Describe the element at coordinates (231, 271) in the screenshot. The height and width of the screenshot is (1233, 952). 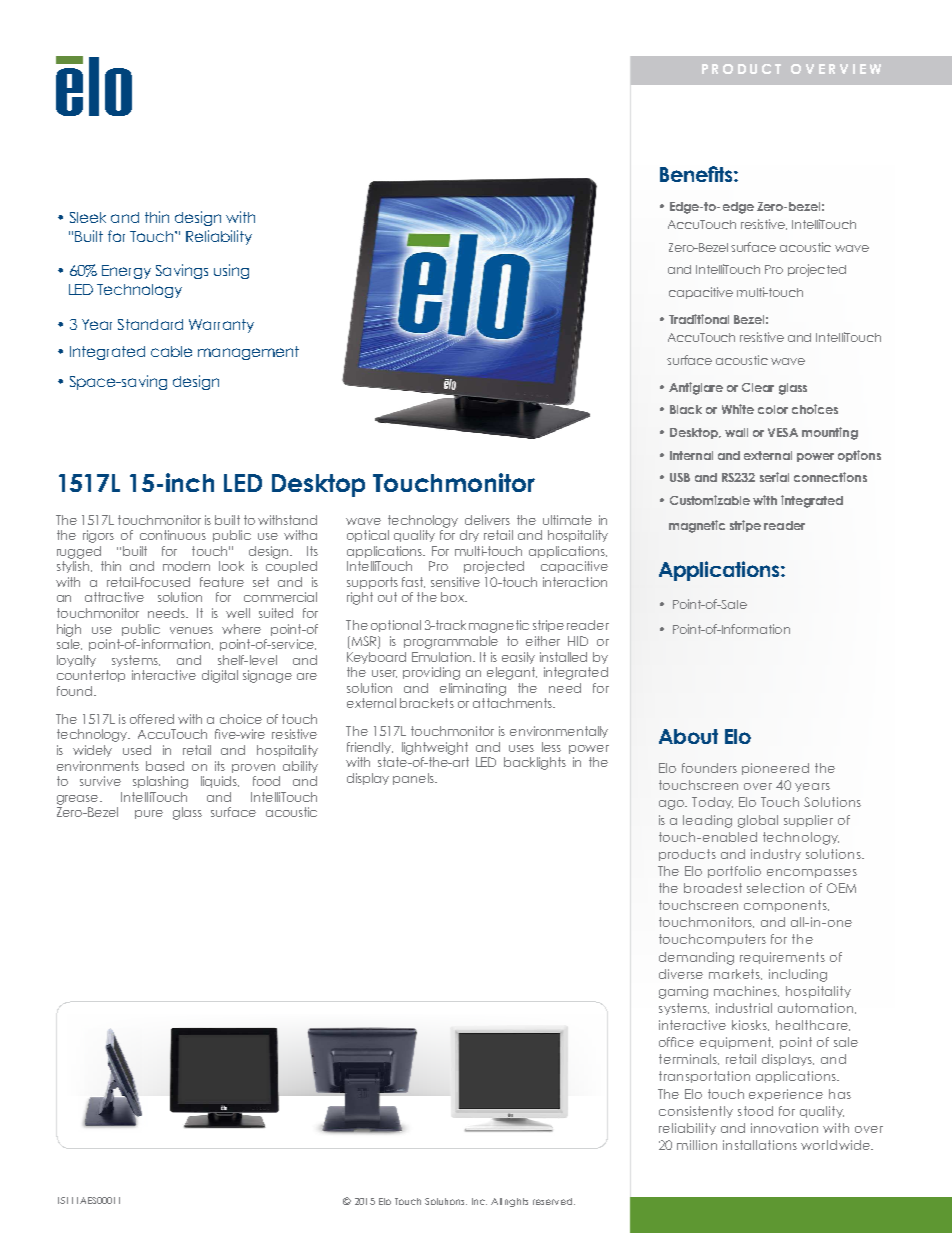
I see `using` at that location.
